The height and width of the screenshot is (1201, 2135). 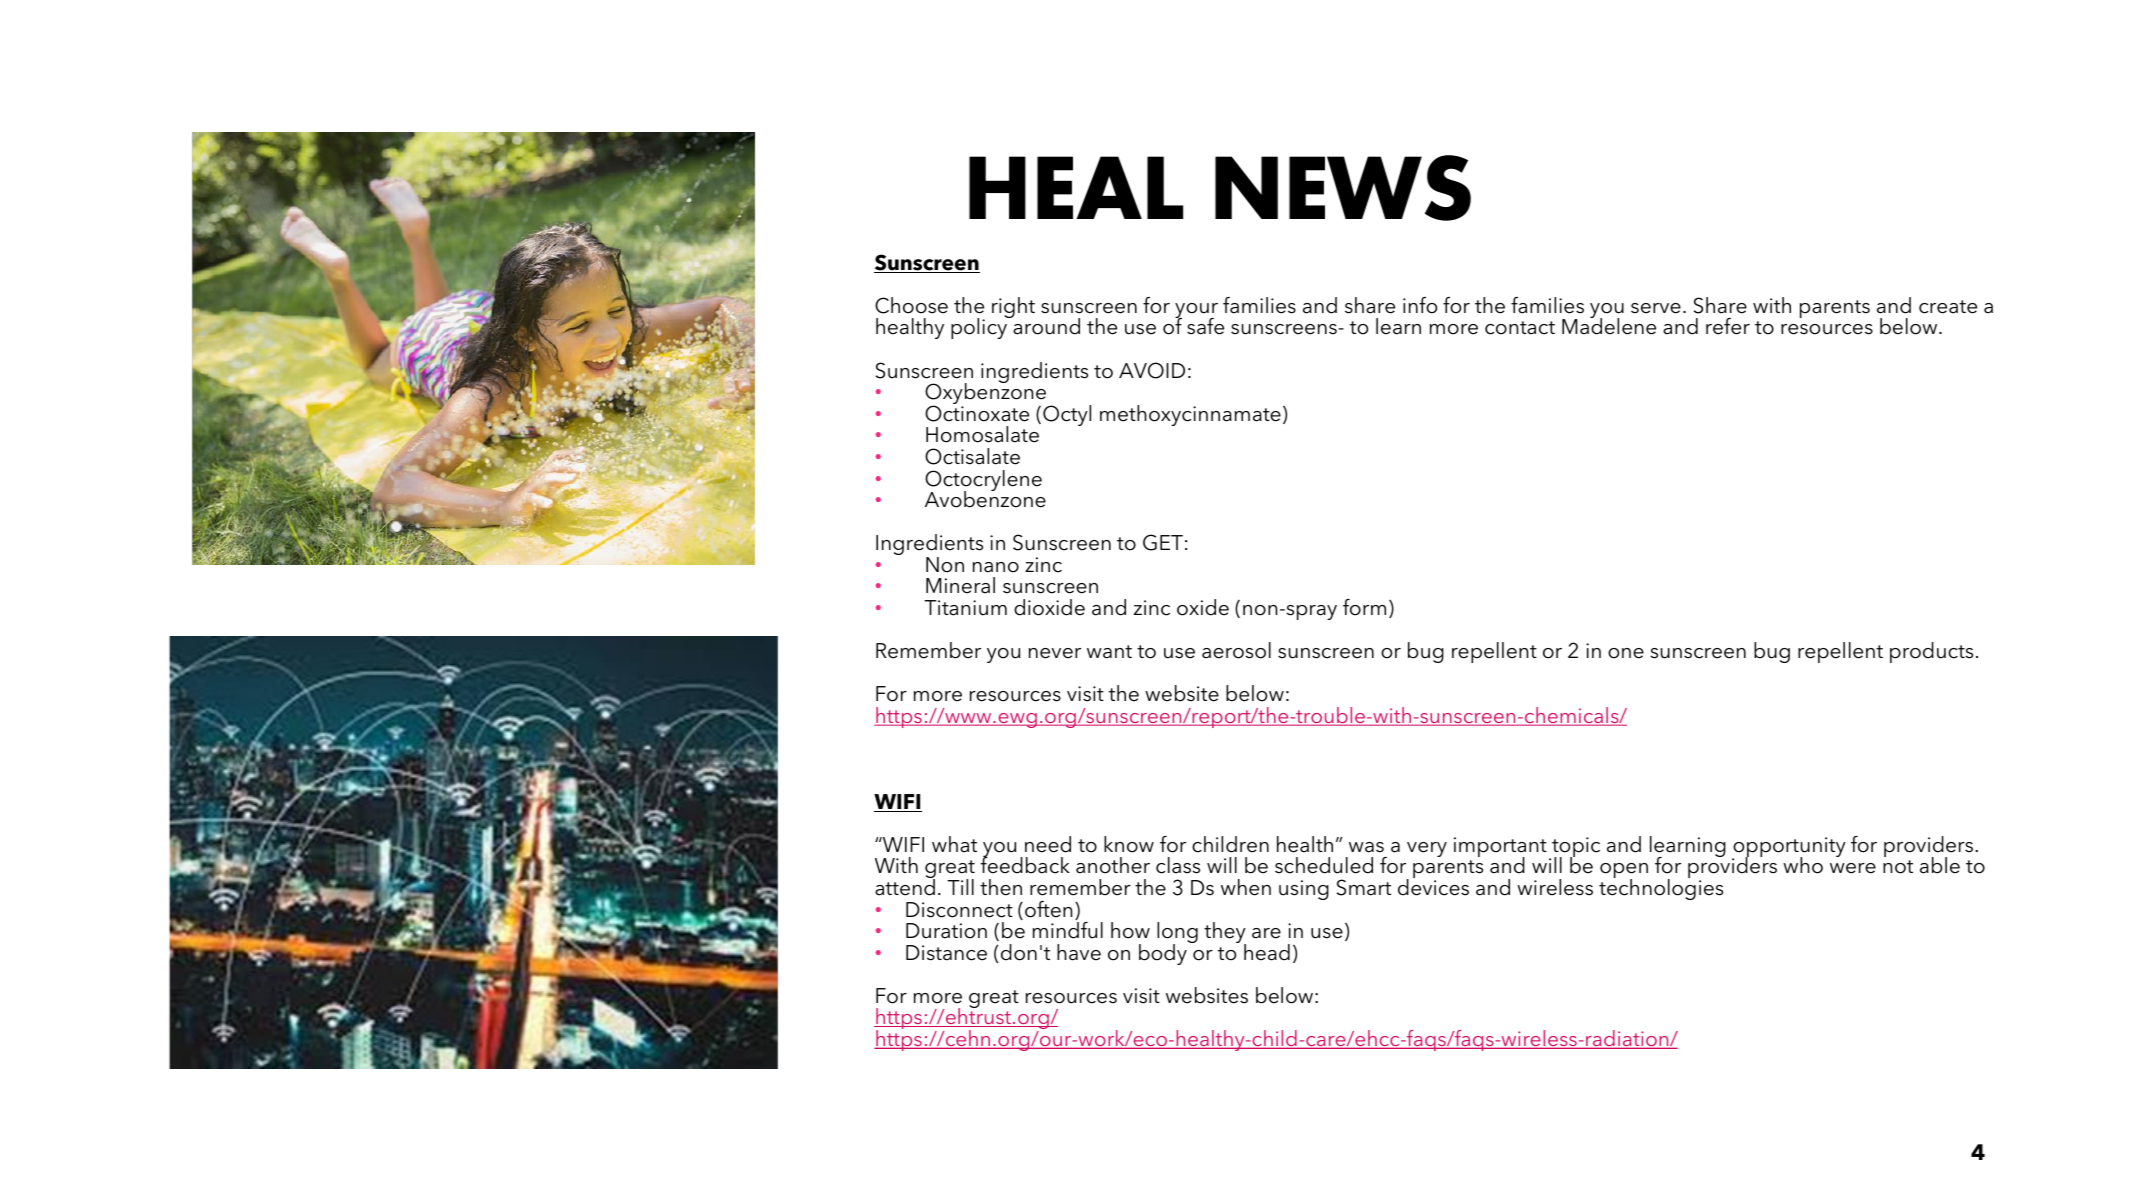 What do you see at coordinates (996, 567) in the screenshot?
I see `nano` at bounding box center [996, 567].
